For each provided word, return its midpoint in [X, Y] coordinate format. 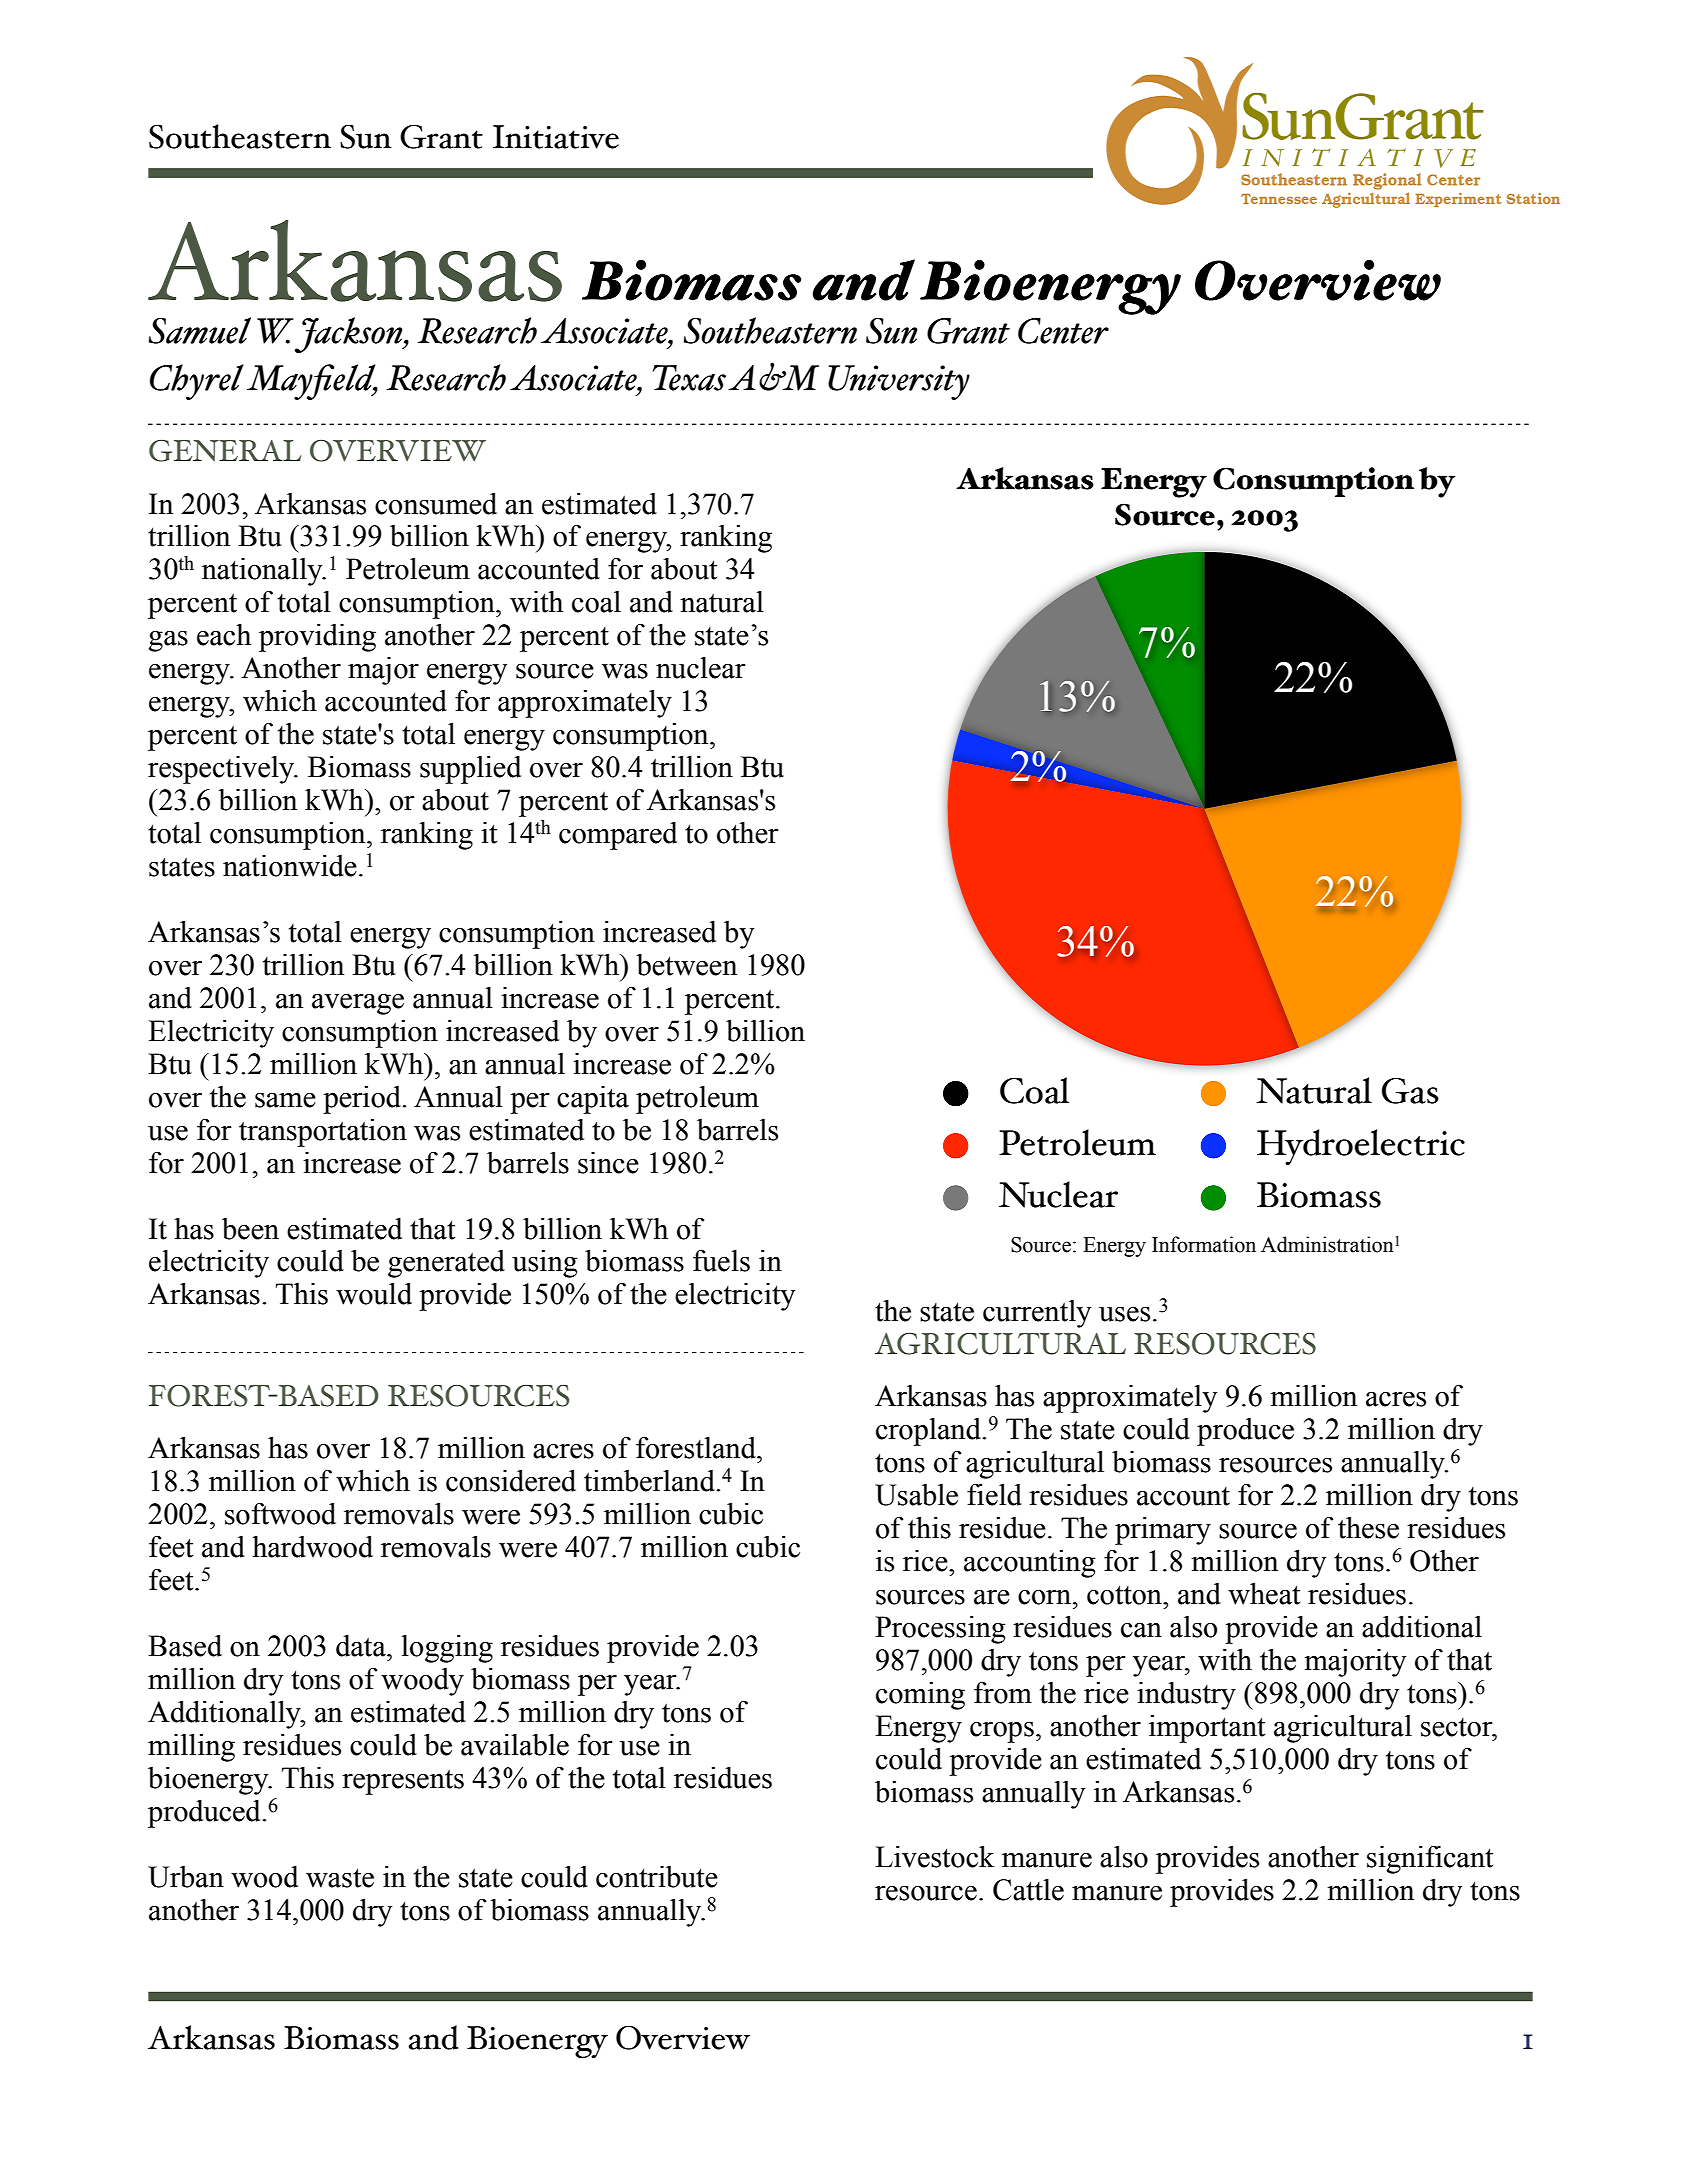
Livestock [934, 1856]
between [686, 965]
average [358, 1004]
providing [317, 638]
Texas [689, 378]
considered [511, 1481]
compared [618, 836]
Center [1063, 331]
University [899, 382]
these [1368, 1527]
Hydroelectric [1361, 1147]
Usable [916, 1495]
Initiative [556, 137]
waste [340, 1878]
